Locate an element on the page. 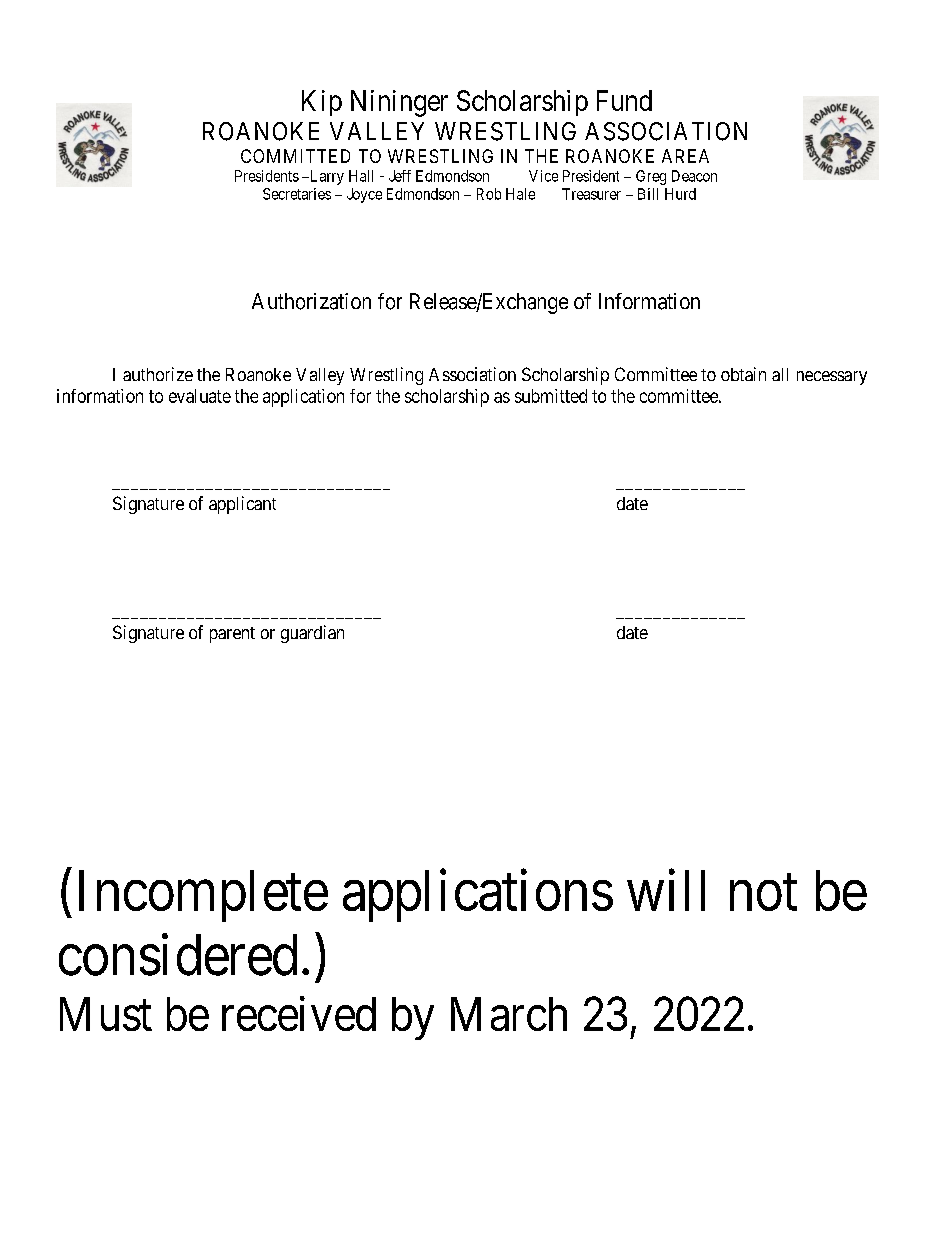 The width and height of the image is (952, 1233). AREA is located at coordinates (685, 156).
